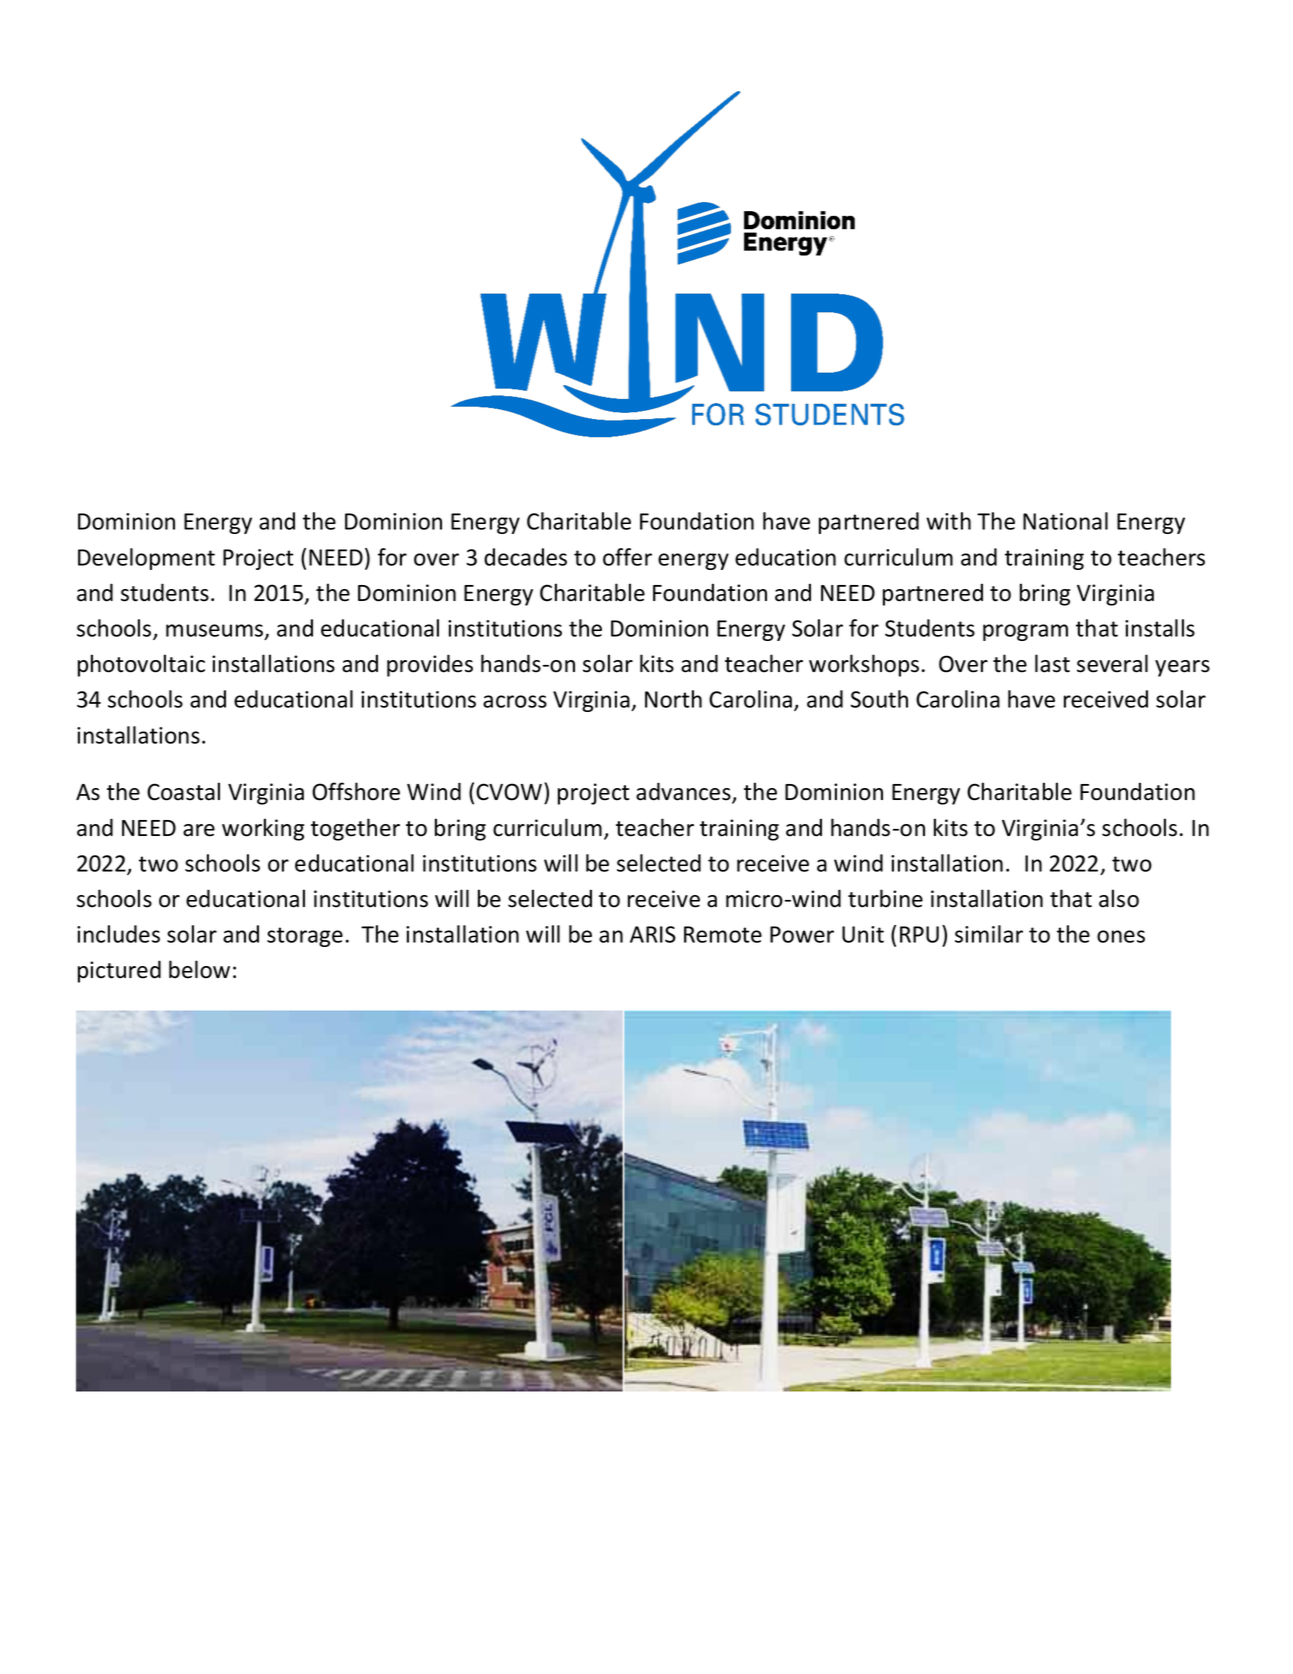  I want to click on North, so click(673, 699).
